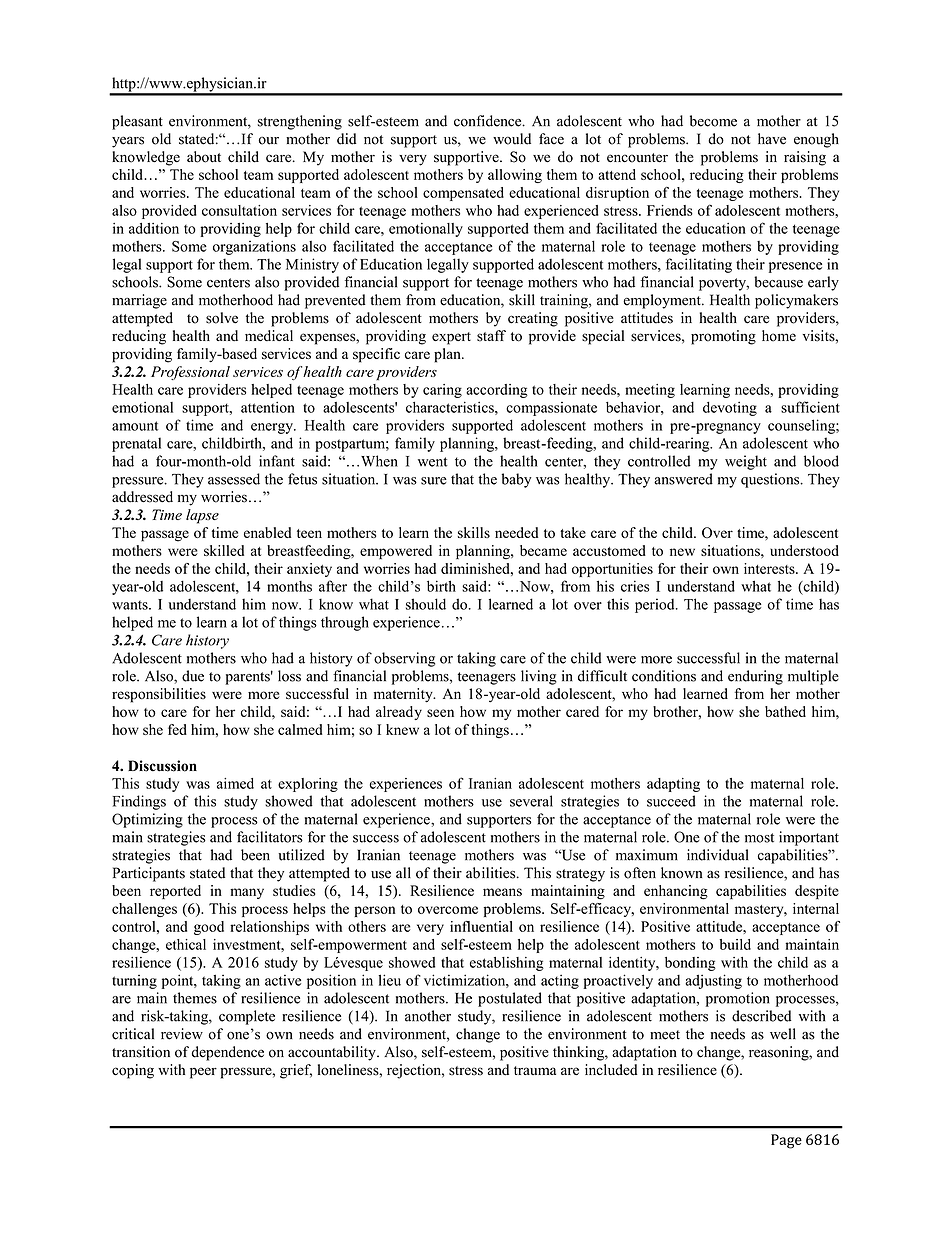 Image resolution: width=952 pixels, height=1233 pixels. I want to click on have, so click(772, 139).
